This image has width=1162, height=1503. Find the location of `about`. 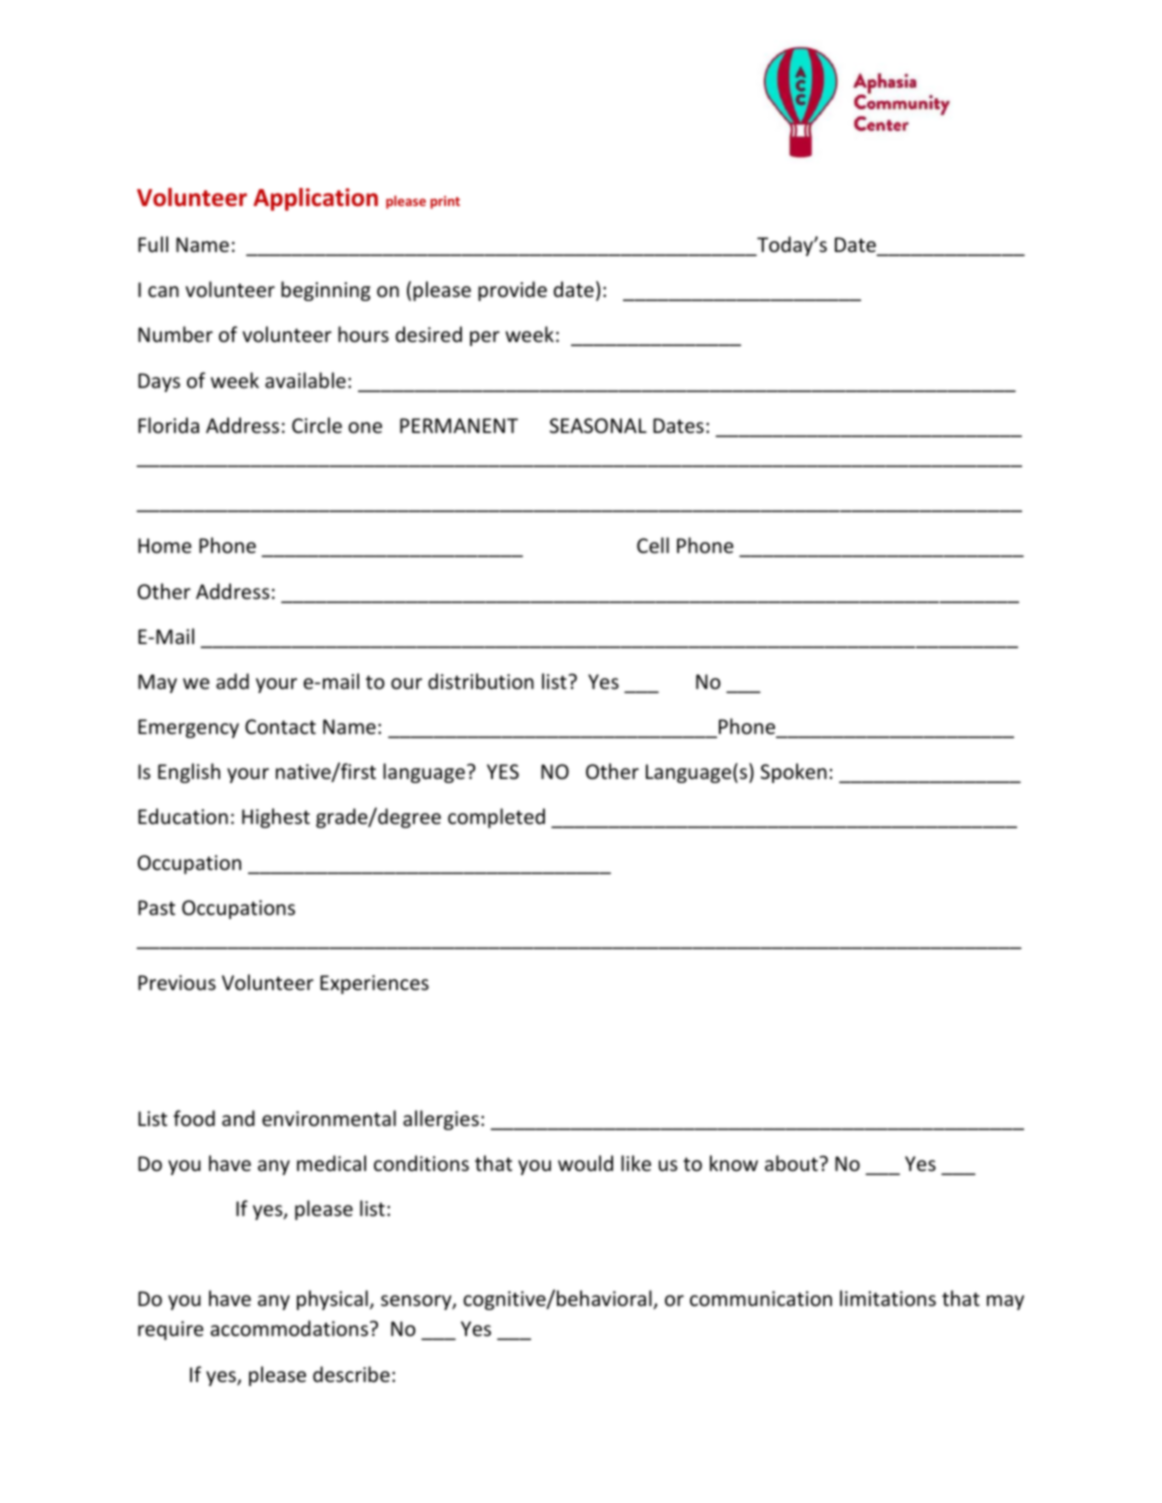

about is located at coordinates (792, 1163).
